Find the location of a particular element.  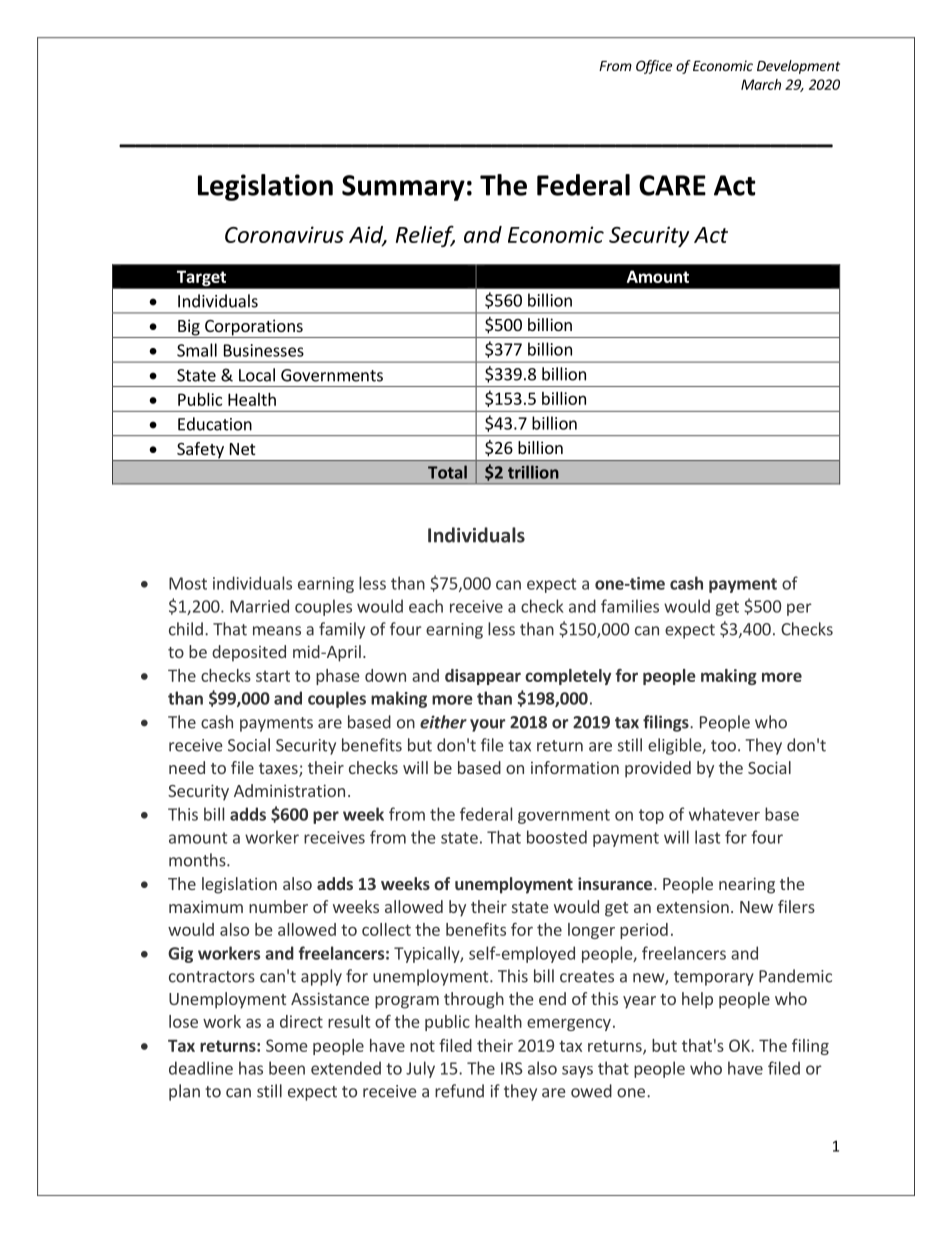

Net is located at coordinates (242, 449).
